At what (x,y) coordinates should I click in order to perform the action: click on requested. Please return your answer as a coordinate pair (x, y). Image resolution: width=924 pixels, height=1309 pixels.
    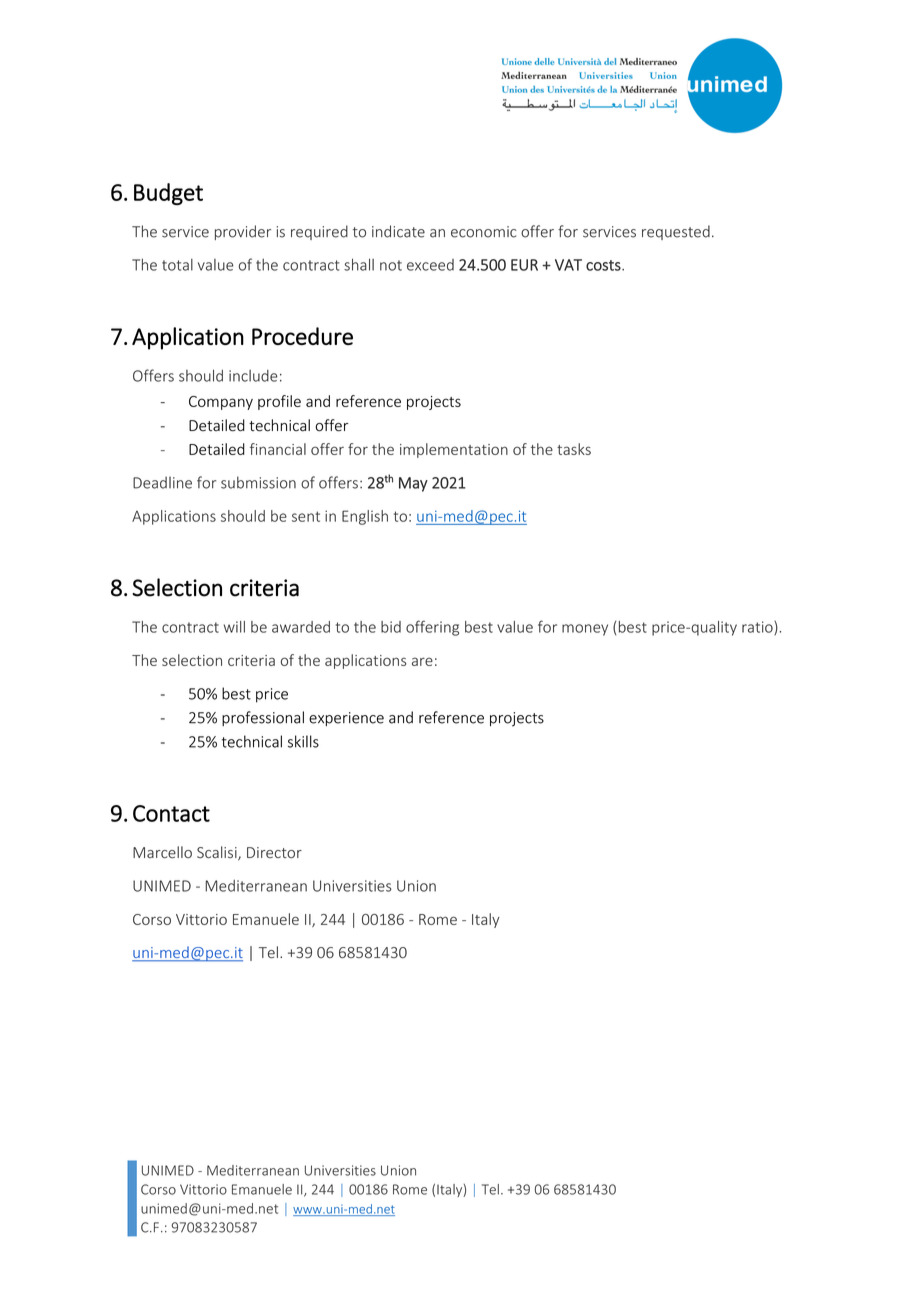
    Looking at the image, I should click on (676, 232).
